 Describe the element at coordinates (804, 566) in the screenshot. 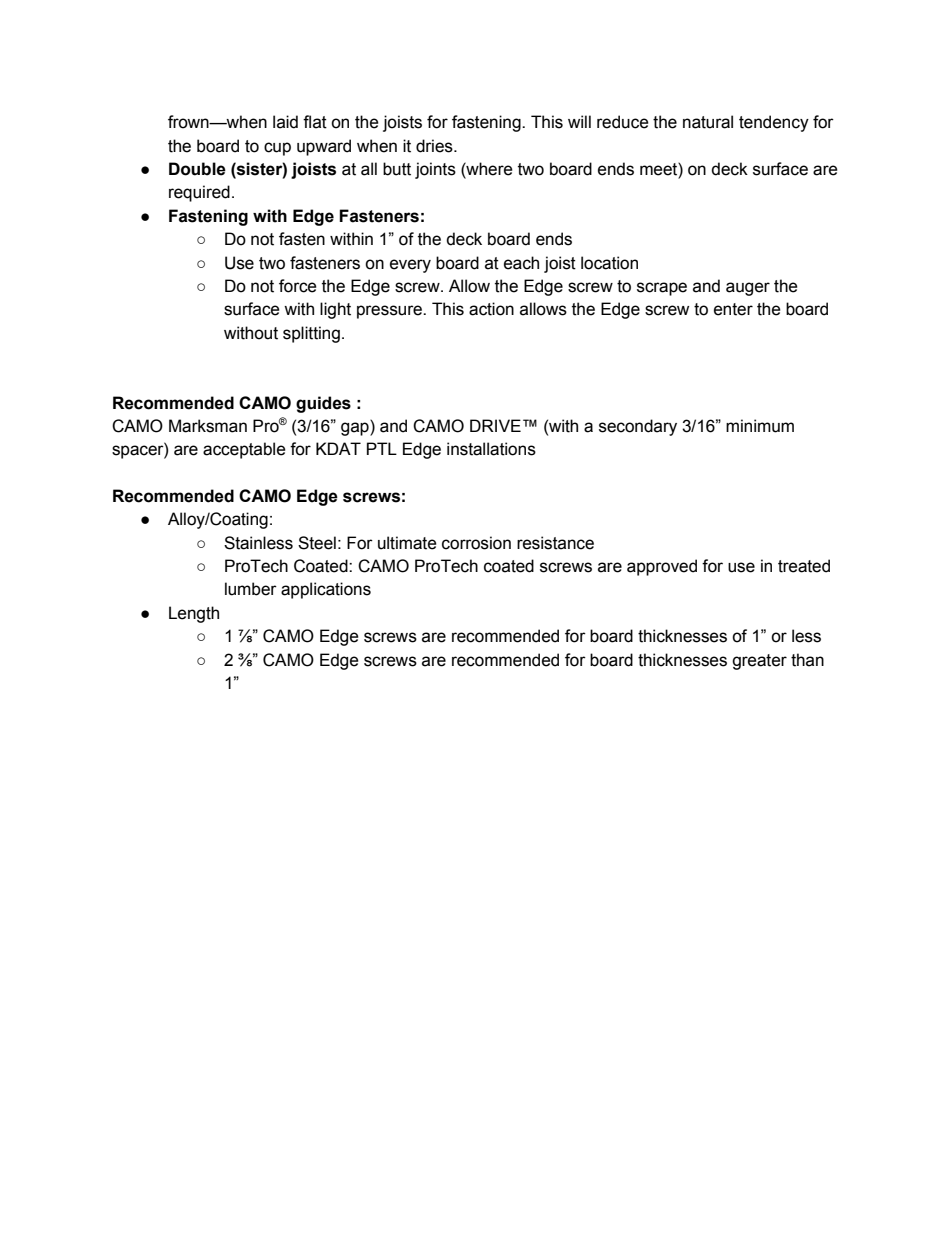

I see `treated` at that location.
